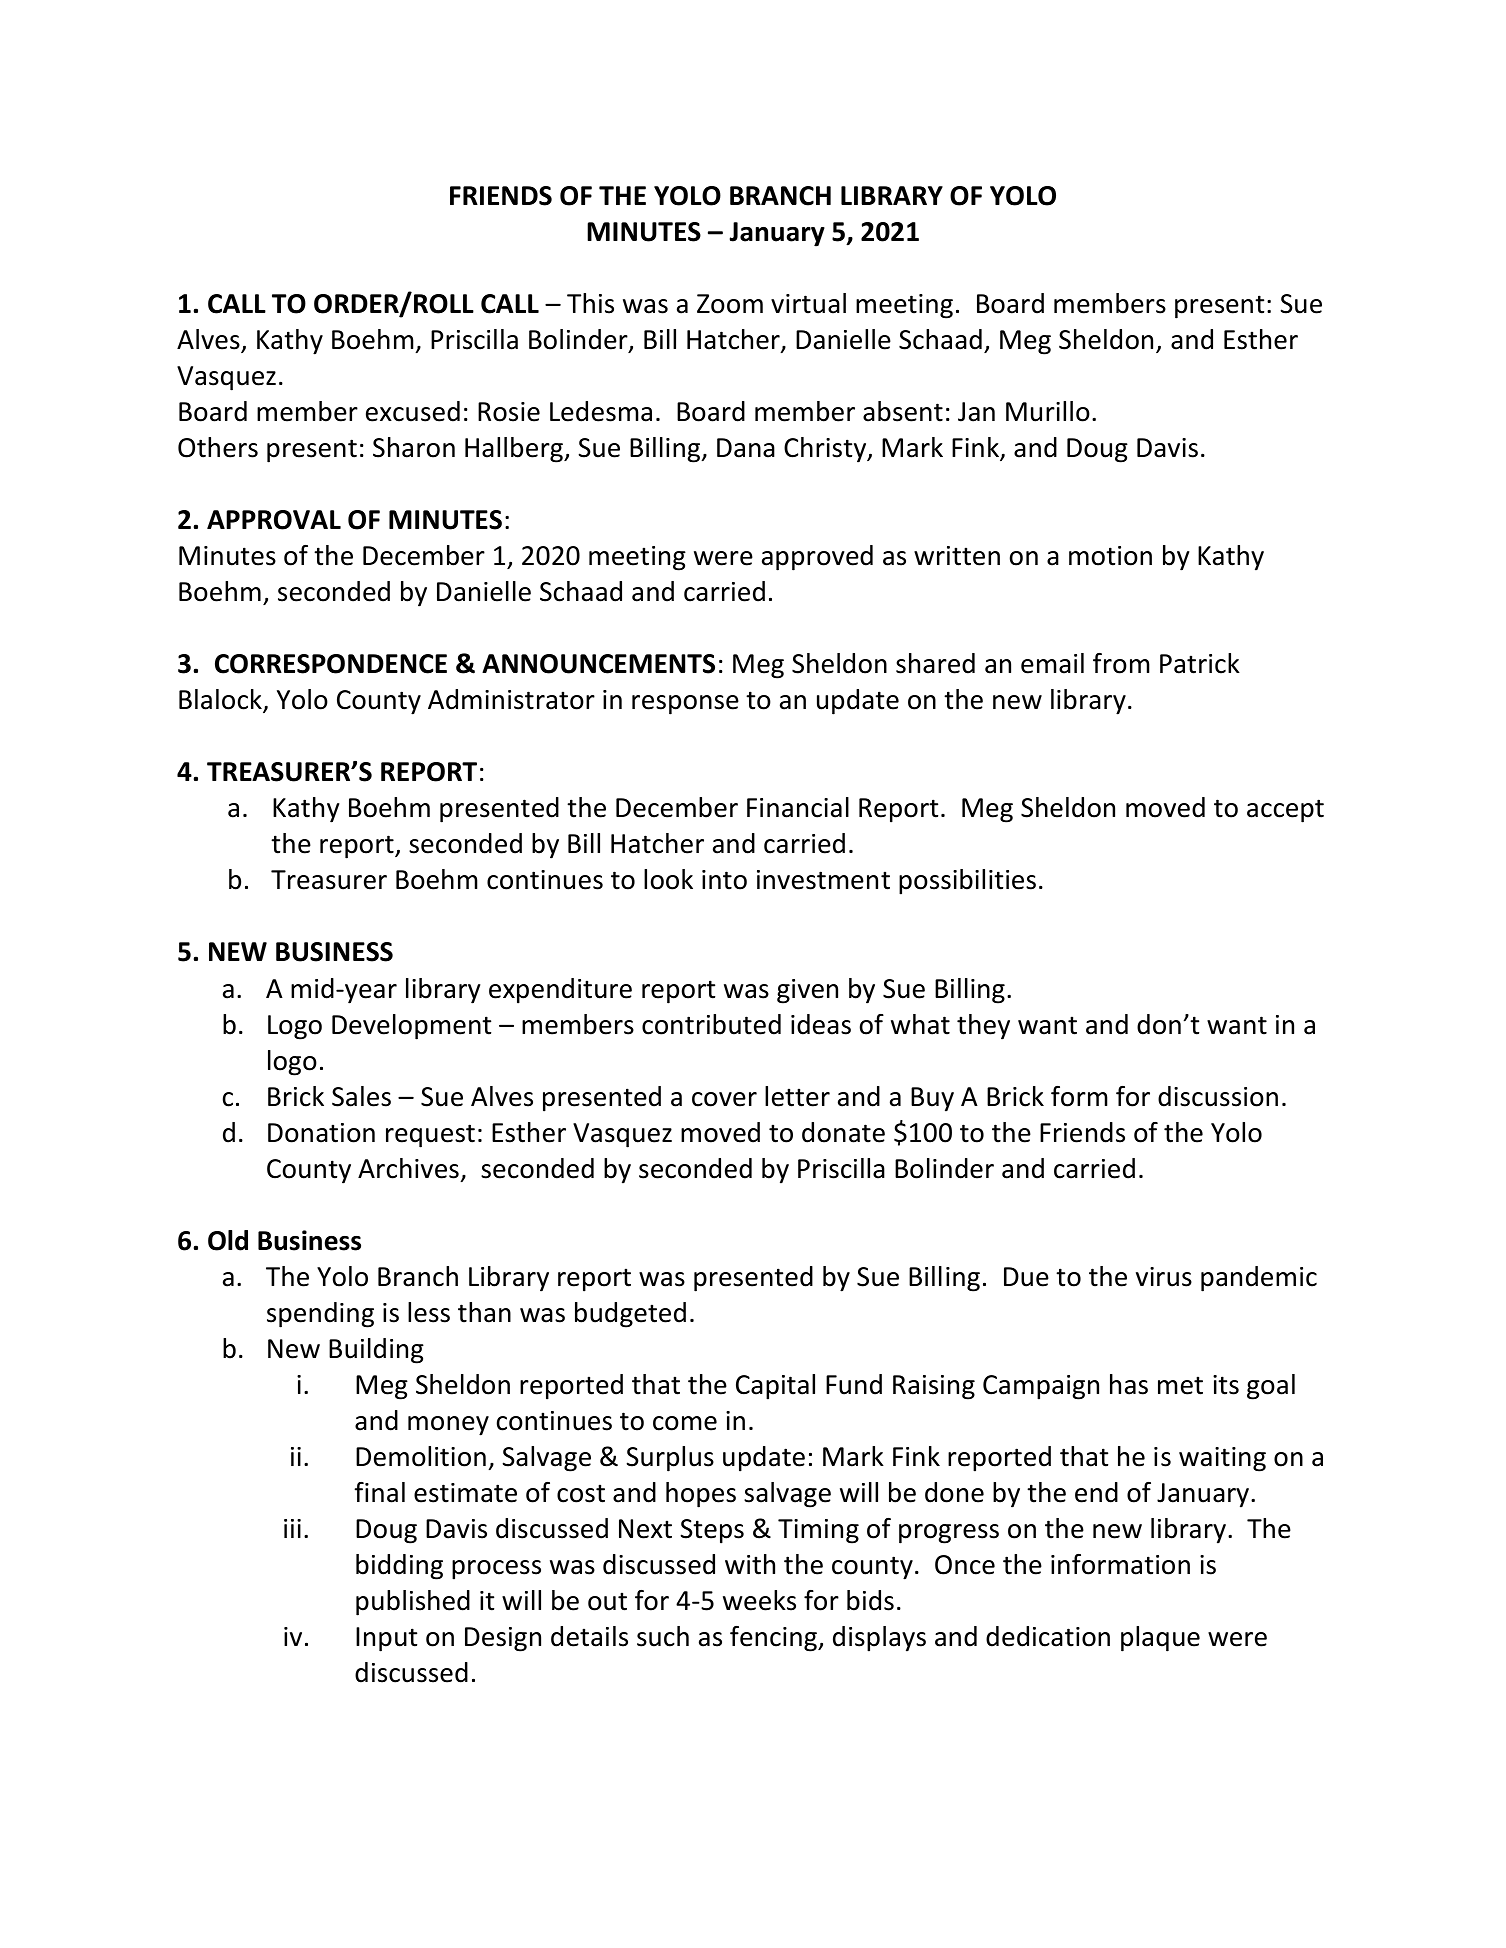  What do you see at coordinates (413, 1603) in the page?
I see `published` at bounding box center [413, 1603].
